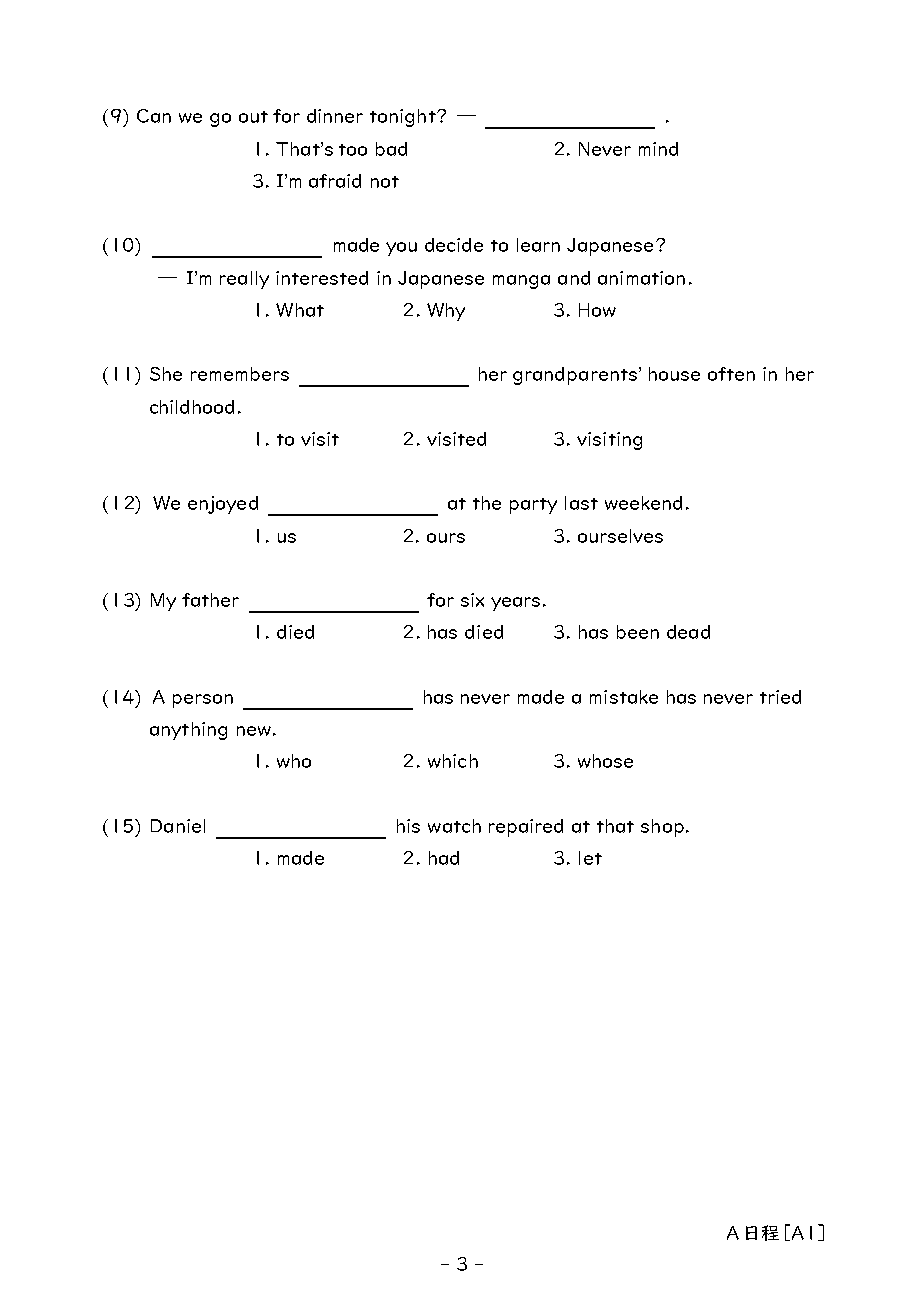 The height and width of the screenshot is (1305, 924). What do you see at coordinates (533, 506) in the screenshot?
I see `party` at bounding box center [533, 506].
